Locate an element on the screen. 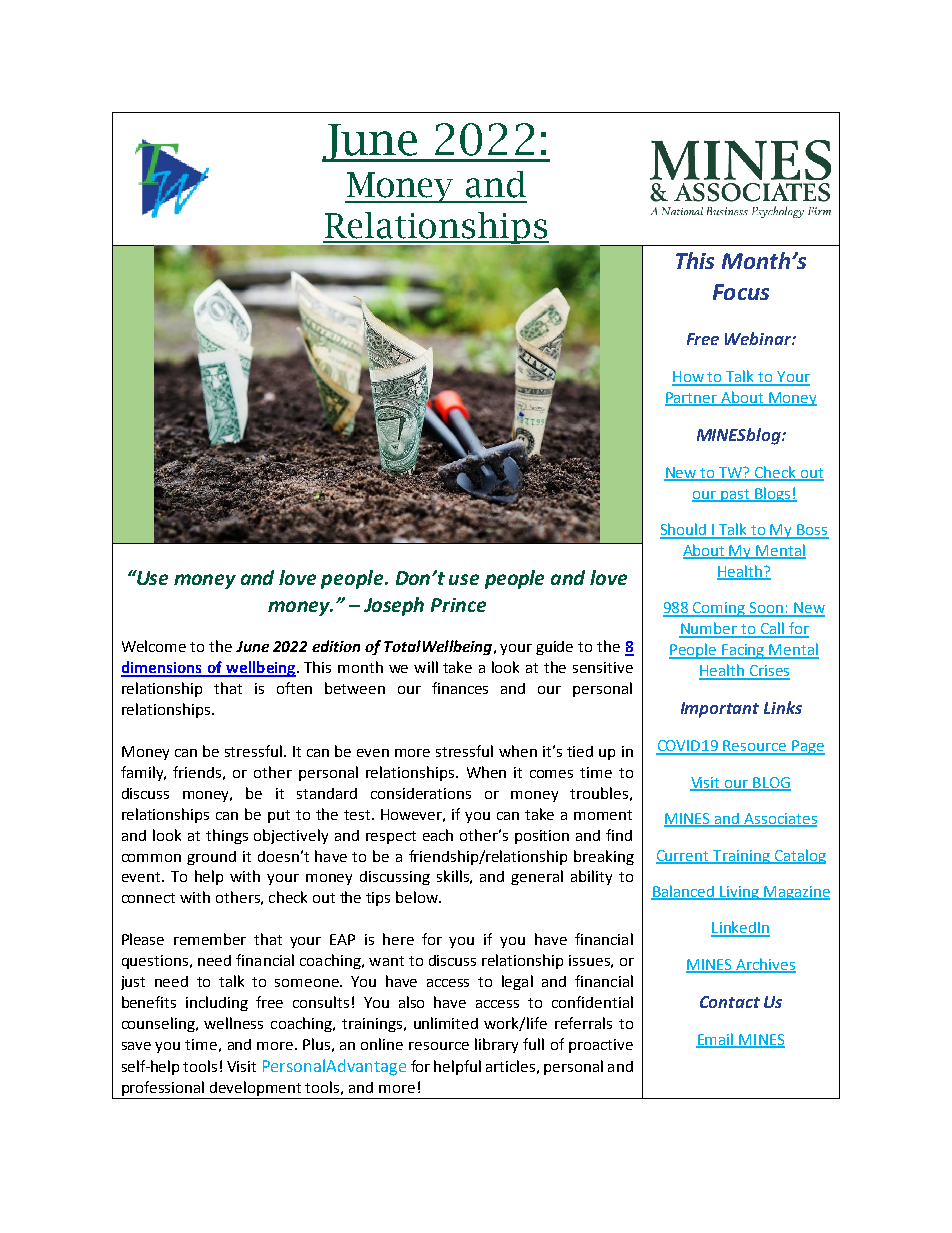 The height and width of the screenshot is (1233, 952). past is located at coordinates (735, 495).
